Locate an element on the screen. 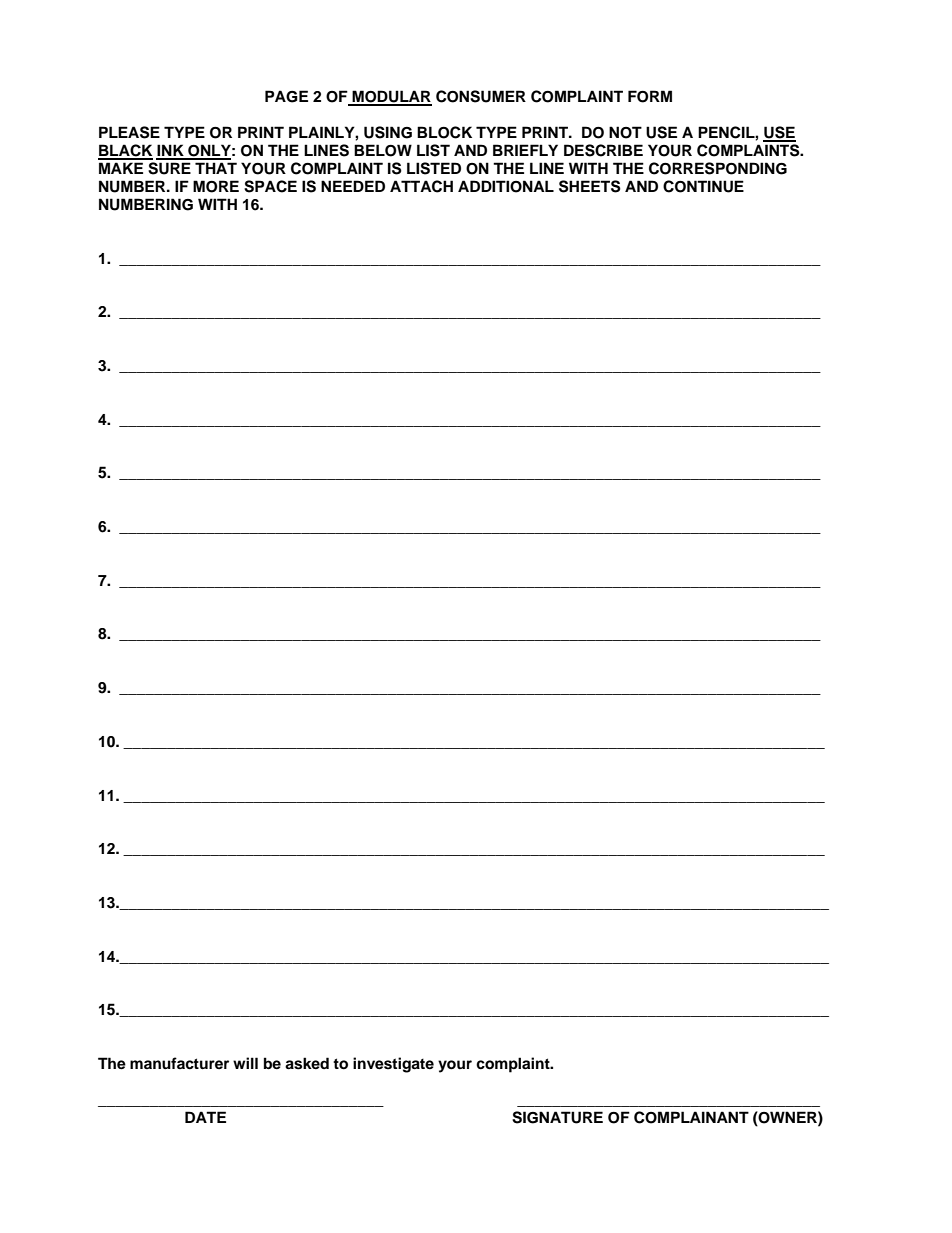 The height and width of the screenshot is (1233, 952). DATE is located at coordinates (205, 1117).
